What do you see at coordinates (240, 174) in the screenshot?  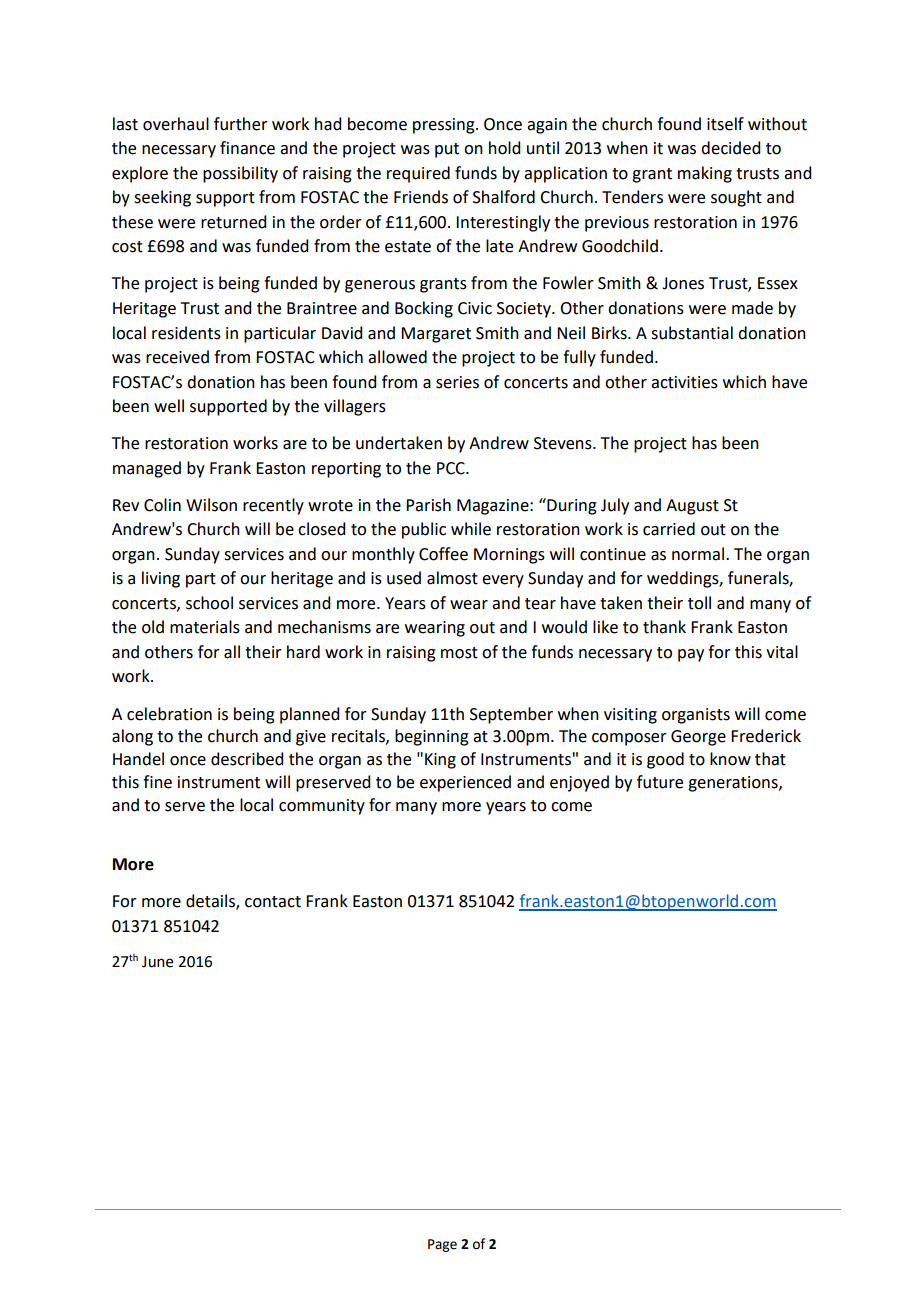 I see `possibility` at bounding box center [240, 174].
